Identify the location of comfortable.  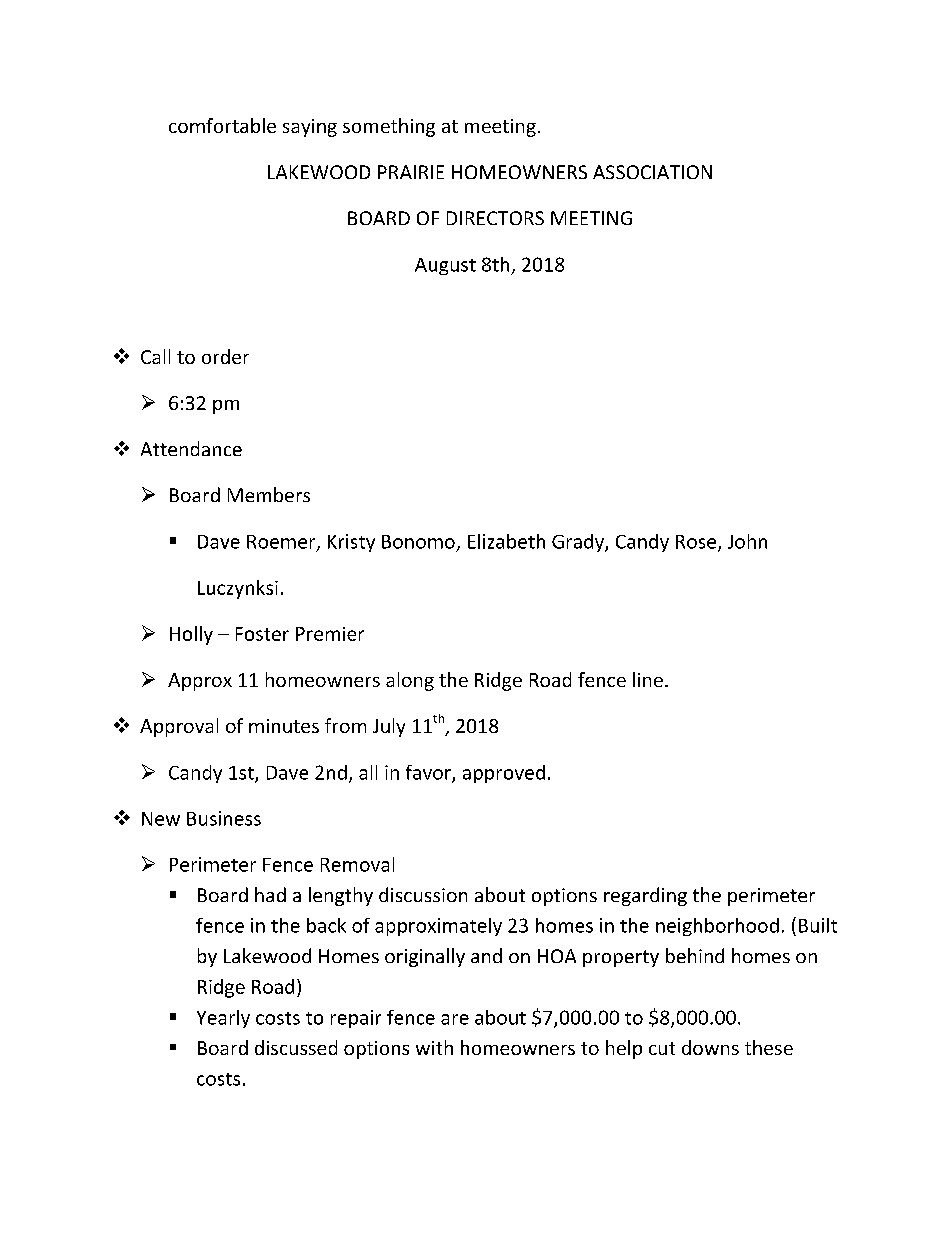
(222, 125).
